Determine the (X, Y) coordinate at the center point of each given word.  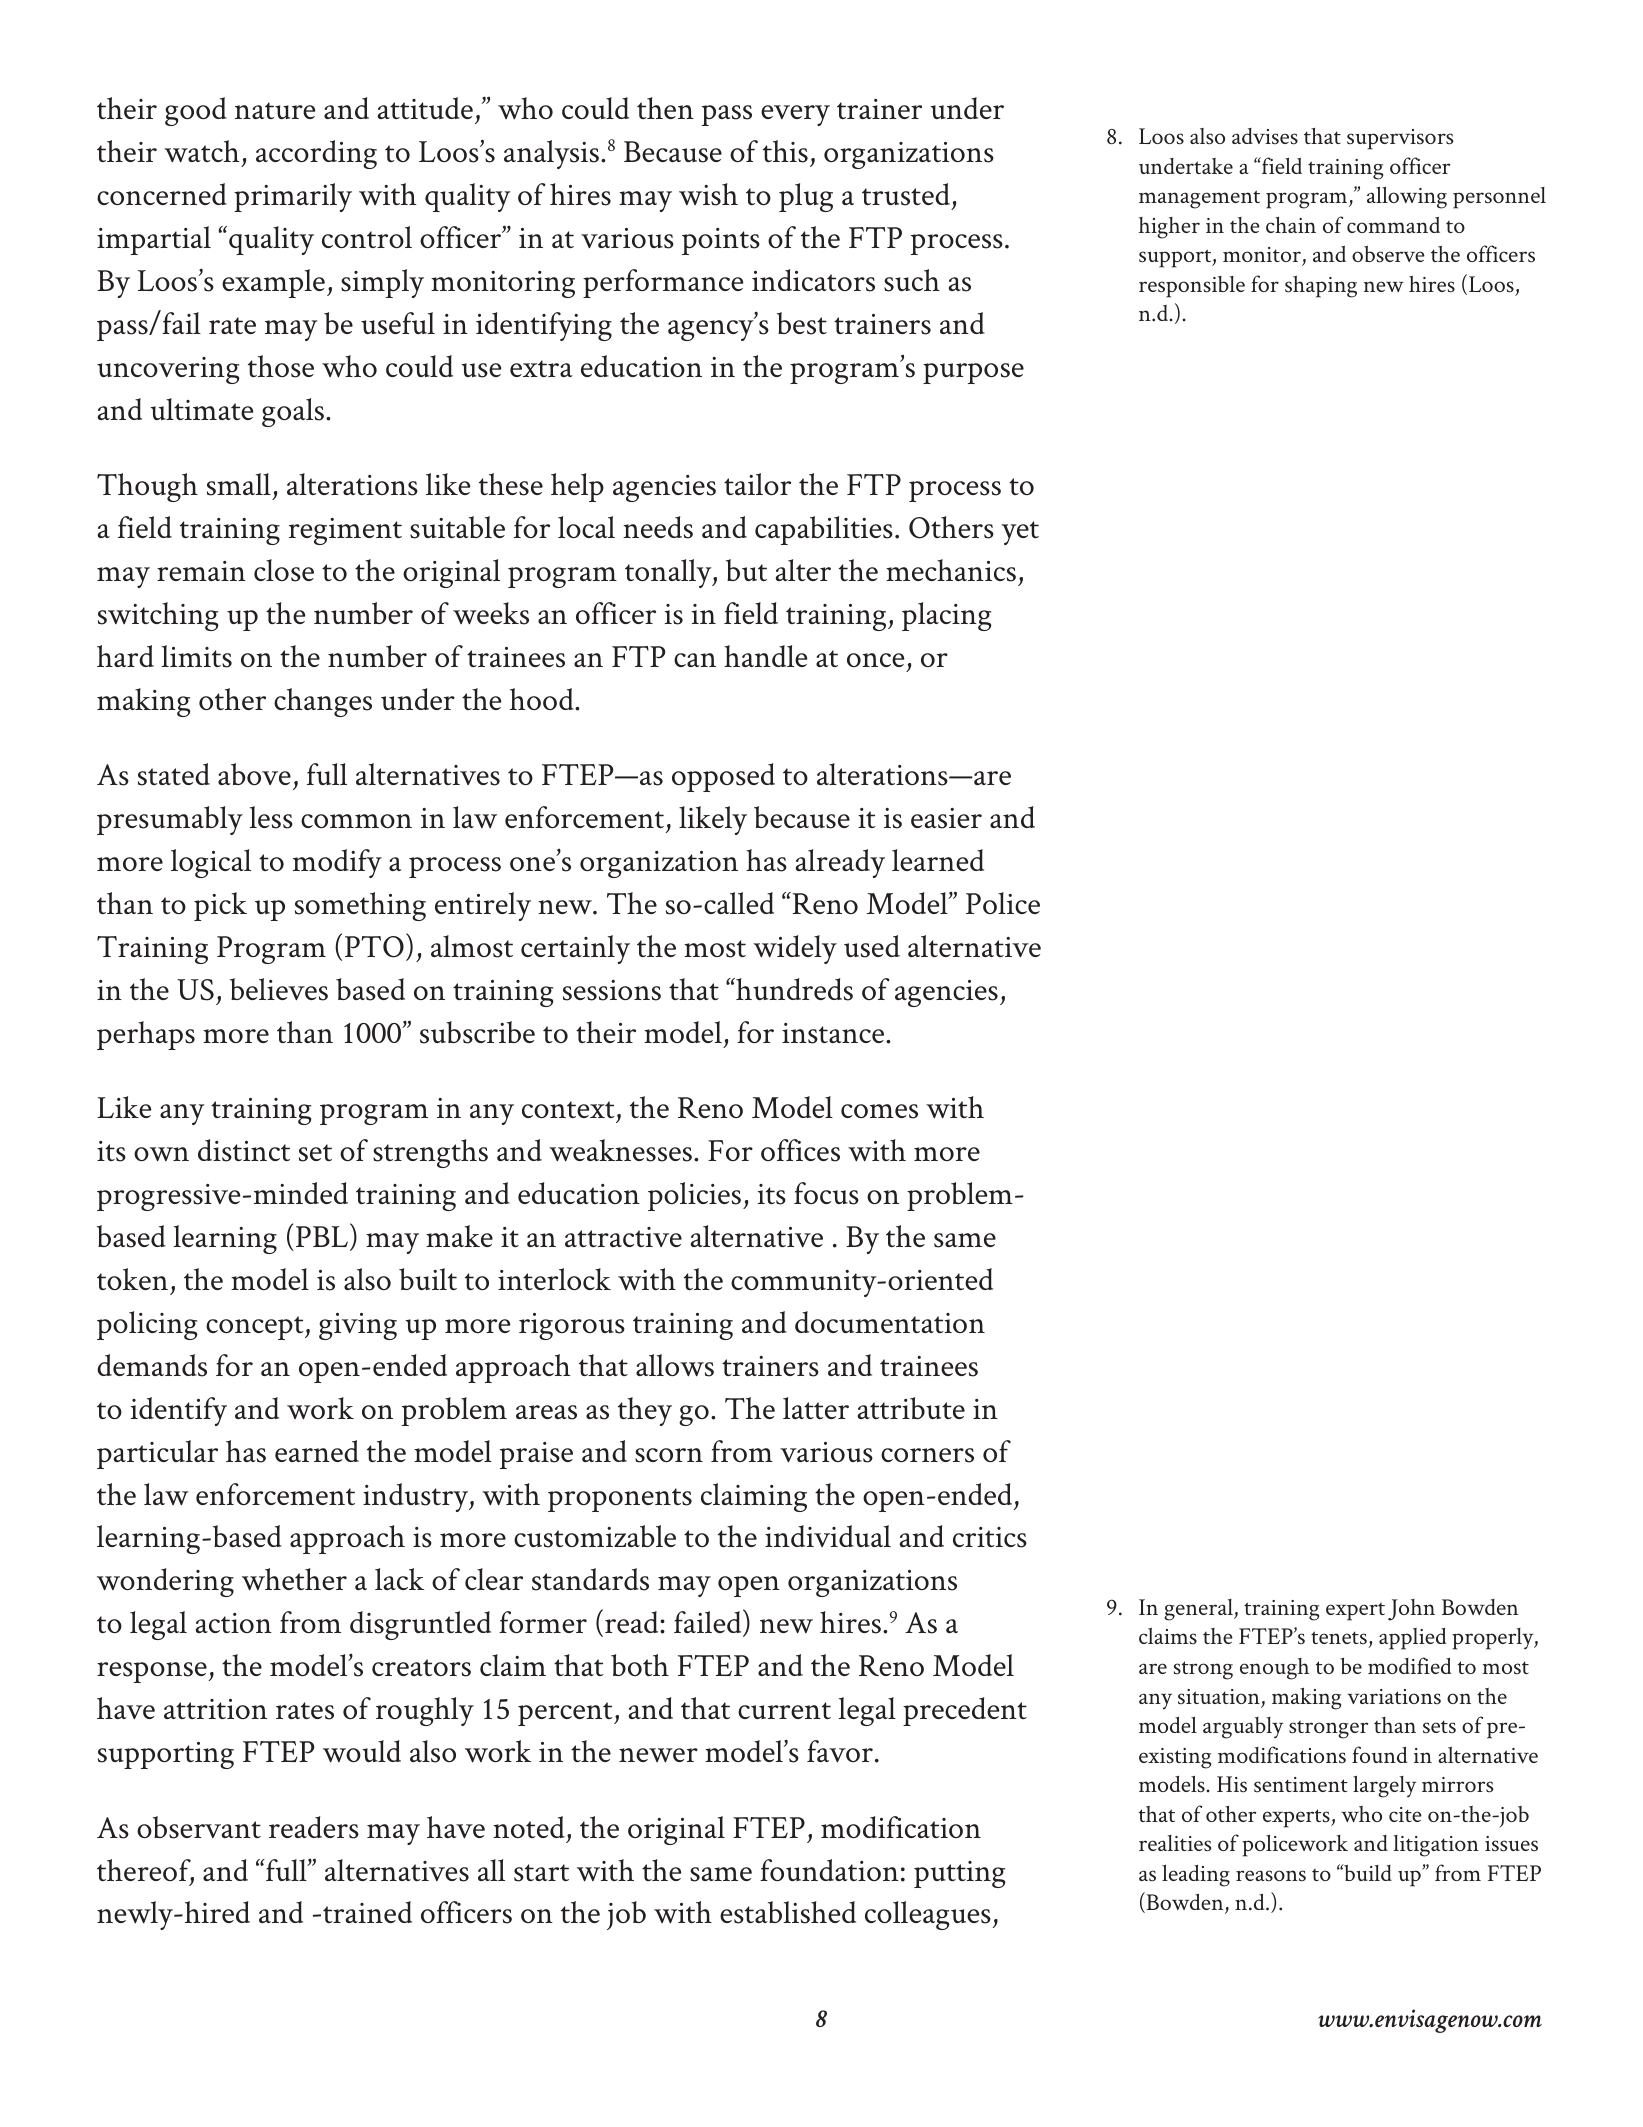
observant (199, 1827)
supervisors (1400, 139)
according (316, 154)
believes (279, 989)
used (872, 946)
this (785, 151)
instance (834, 1033)
